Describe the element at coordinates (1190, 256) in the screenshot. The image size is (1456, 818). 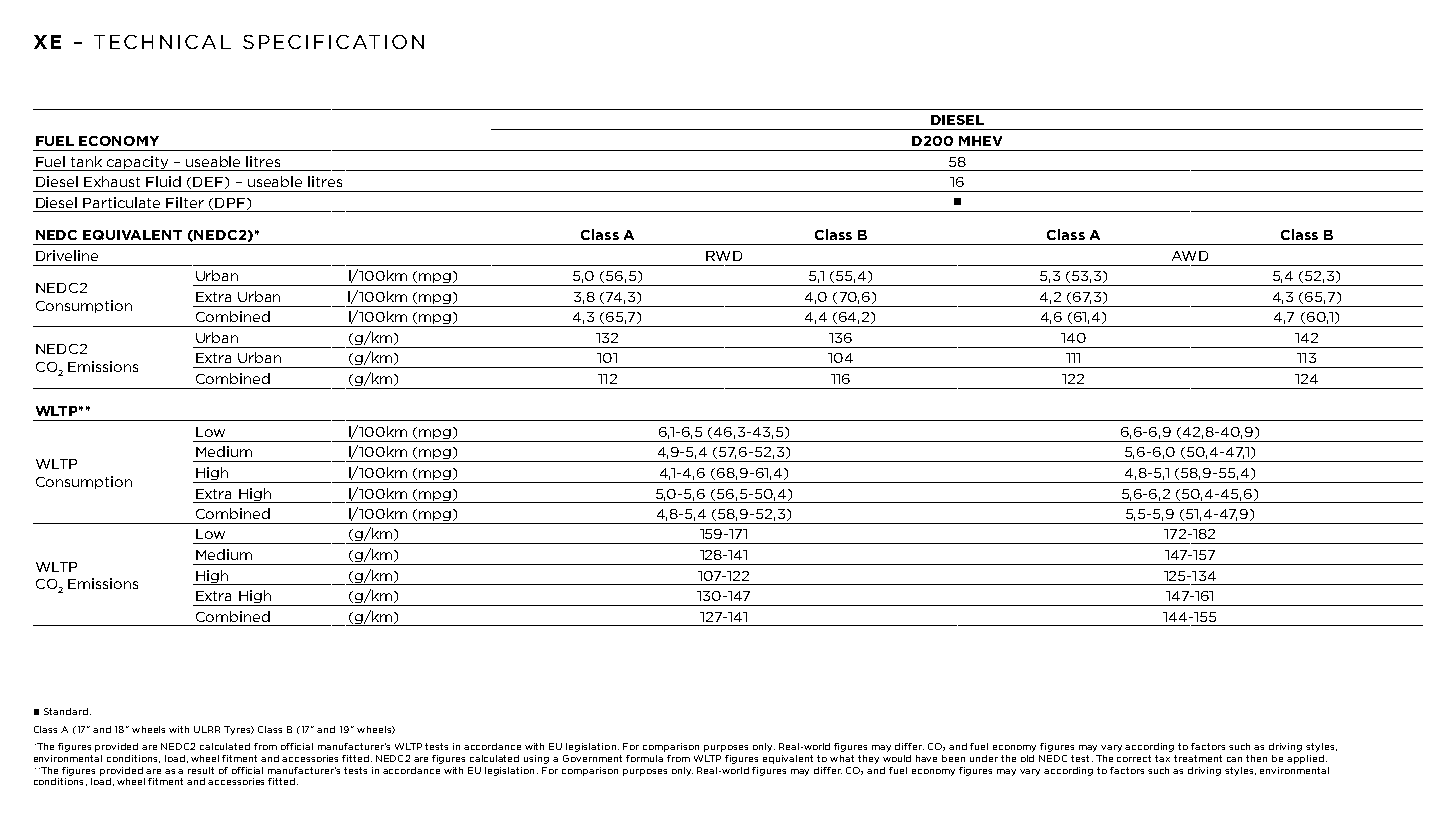
I see `AWD` at that location.
